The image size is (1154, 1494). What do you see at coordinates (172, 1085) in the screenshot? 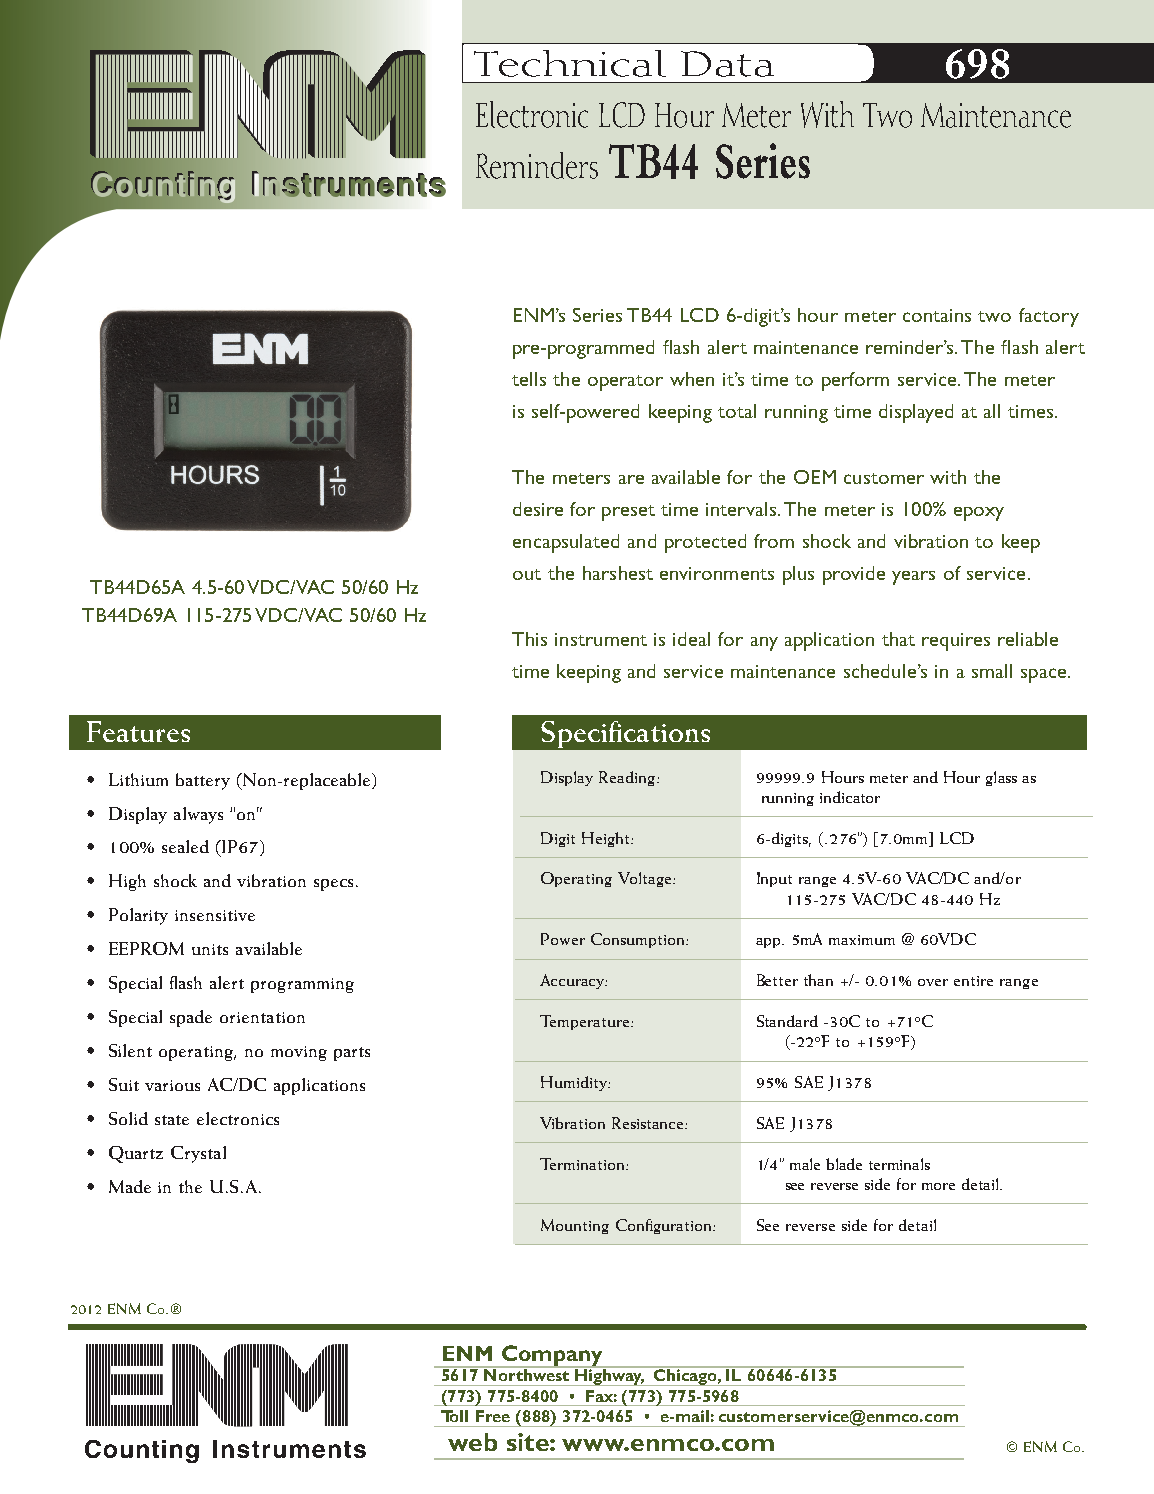
I see `various` at bounding box center [172, 1085].
